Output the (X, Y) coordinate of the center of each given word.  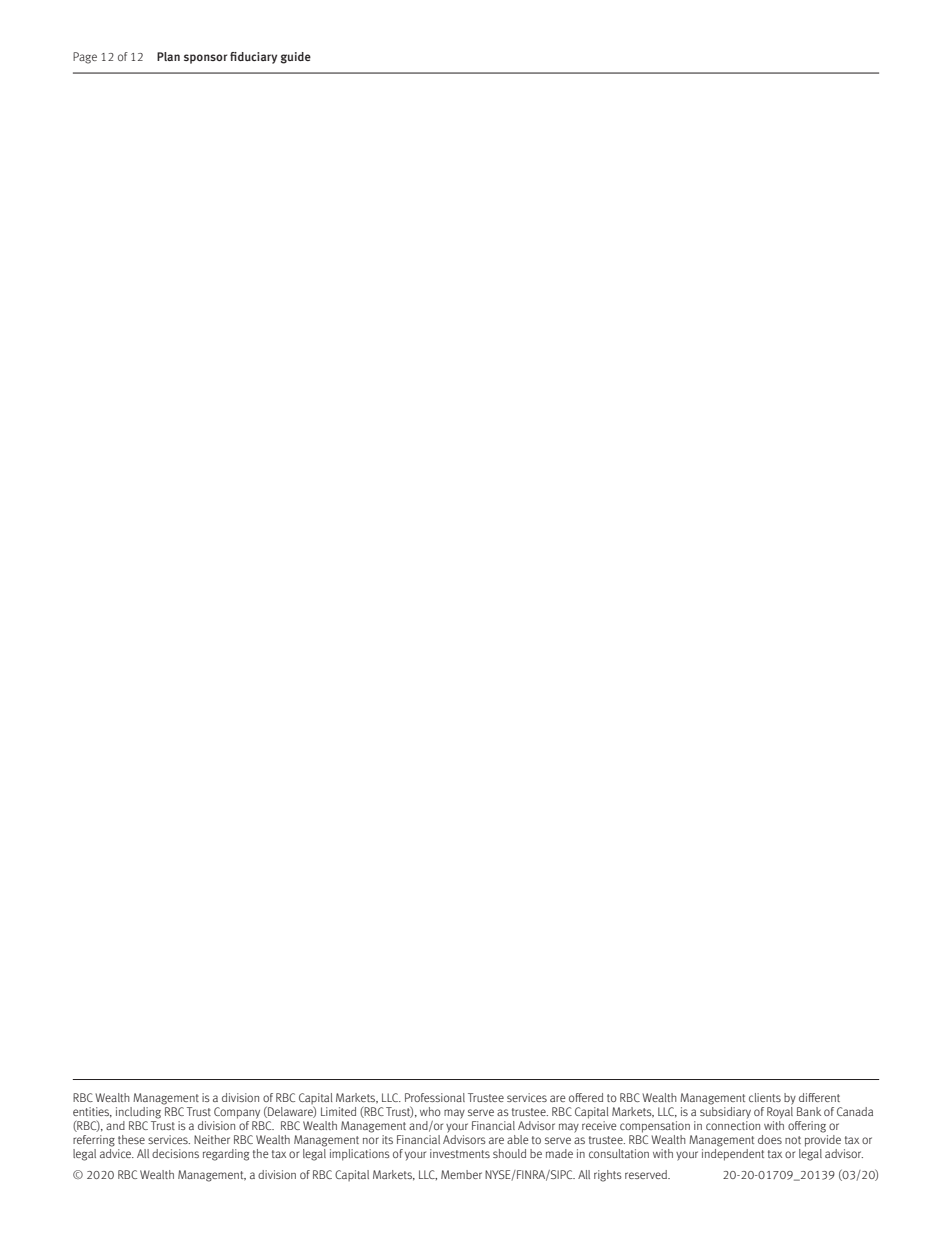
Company (237, 1113)
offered (586, 1097)
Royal (780, 1111)
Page (85, 58)
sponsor (205, 59)
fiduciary (254, 58)
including (140, 1111)
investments (460, 1153)
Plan (168, 56)
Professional (435, 1097)
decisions (175, 1153)
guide (296, 58)
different (819, 1097)
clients (765, 1097)
